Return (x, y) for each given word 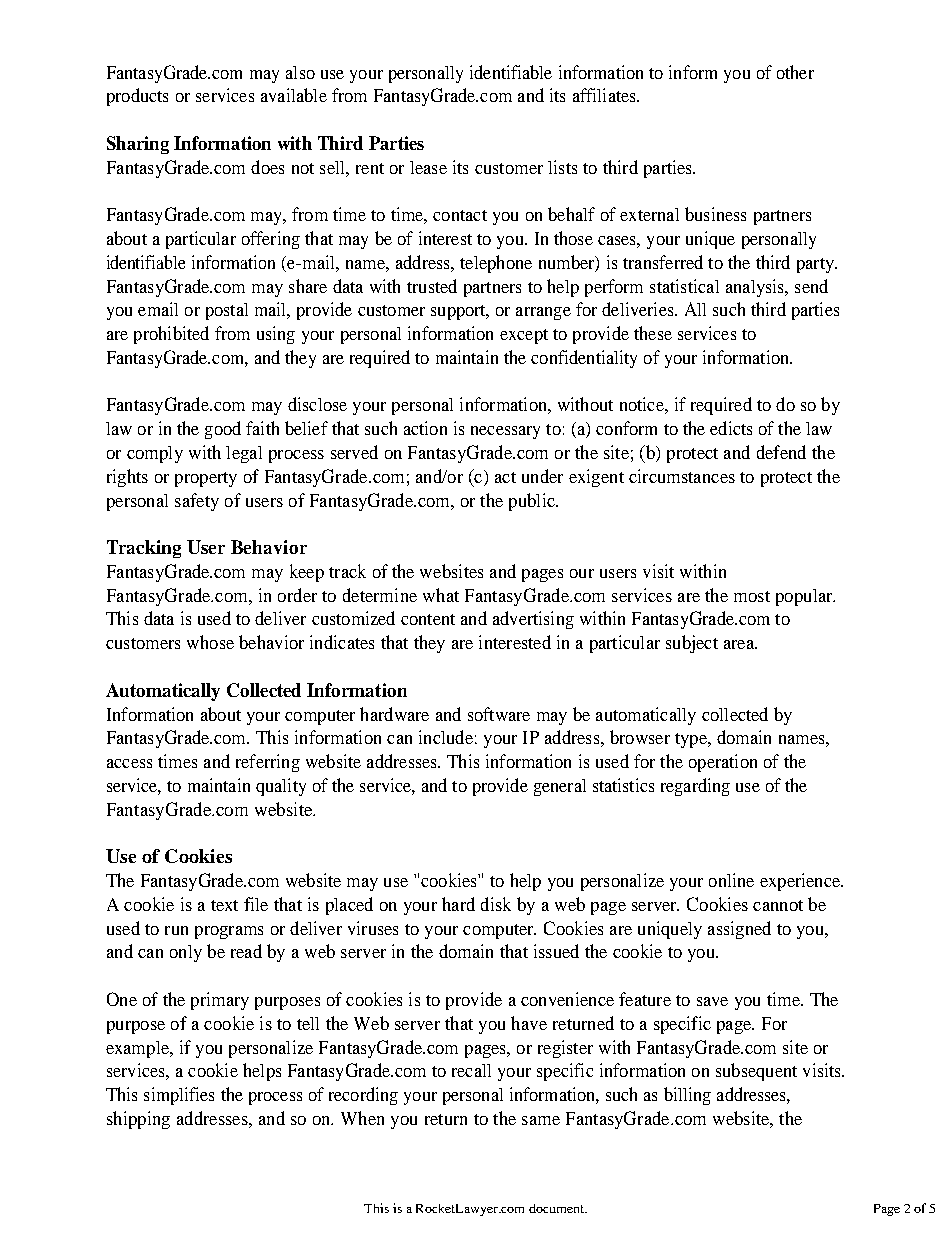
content (428, 619)
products (137, 97)
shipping (138, 1120)
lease (428, 167)
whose (210, 642)
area (740, 644)
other (795, 72)
